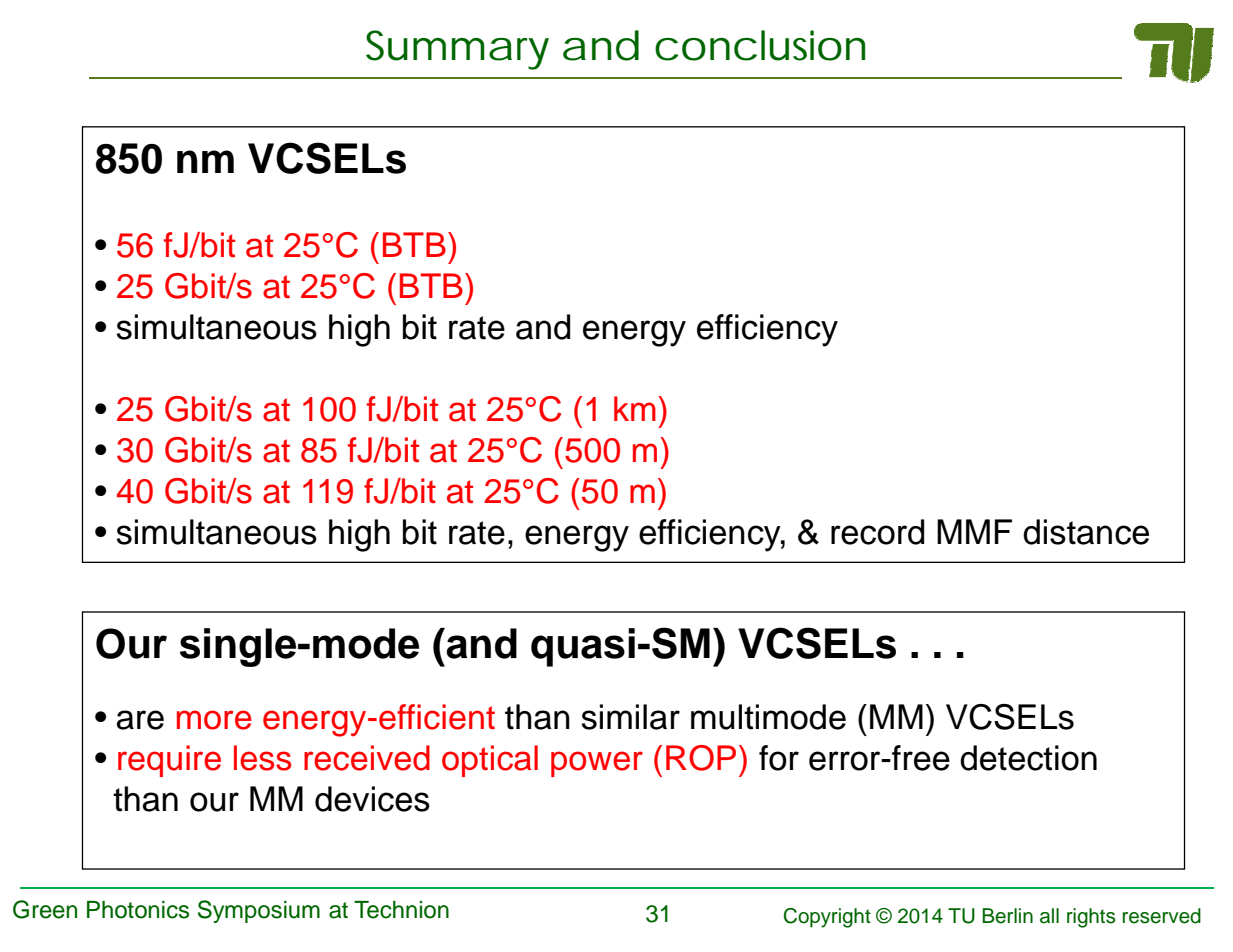 Image resolution: width=1233 pixels, height=952 pixels. What do you see at coordinates (457, 50) in the screenshot?
I see `Summary` at bounding box center [457, 50].
